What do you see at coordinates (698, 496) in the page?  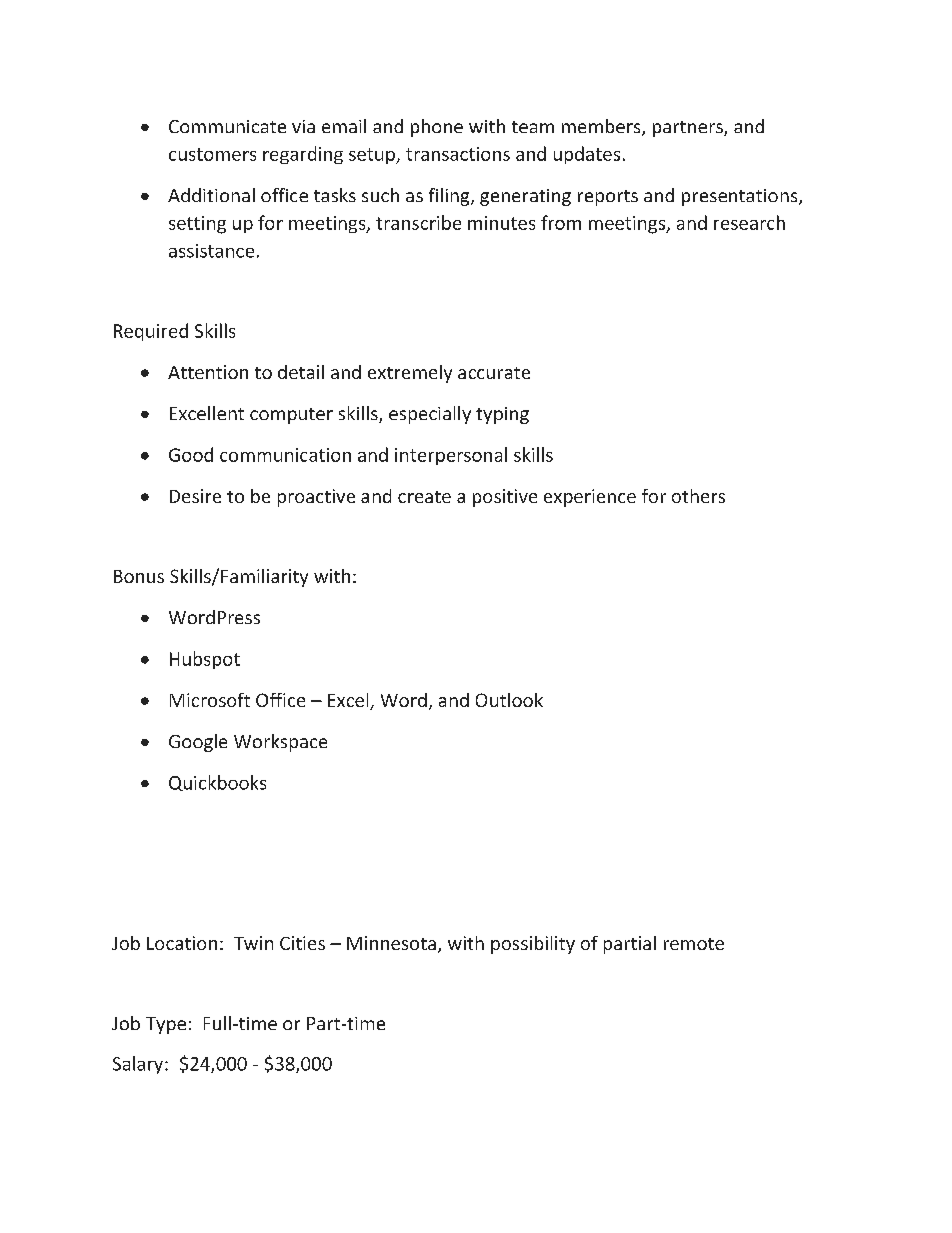 I see `others` at bounding box center [698, 496].
